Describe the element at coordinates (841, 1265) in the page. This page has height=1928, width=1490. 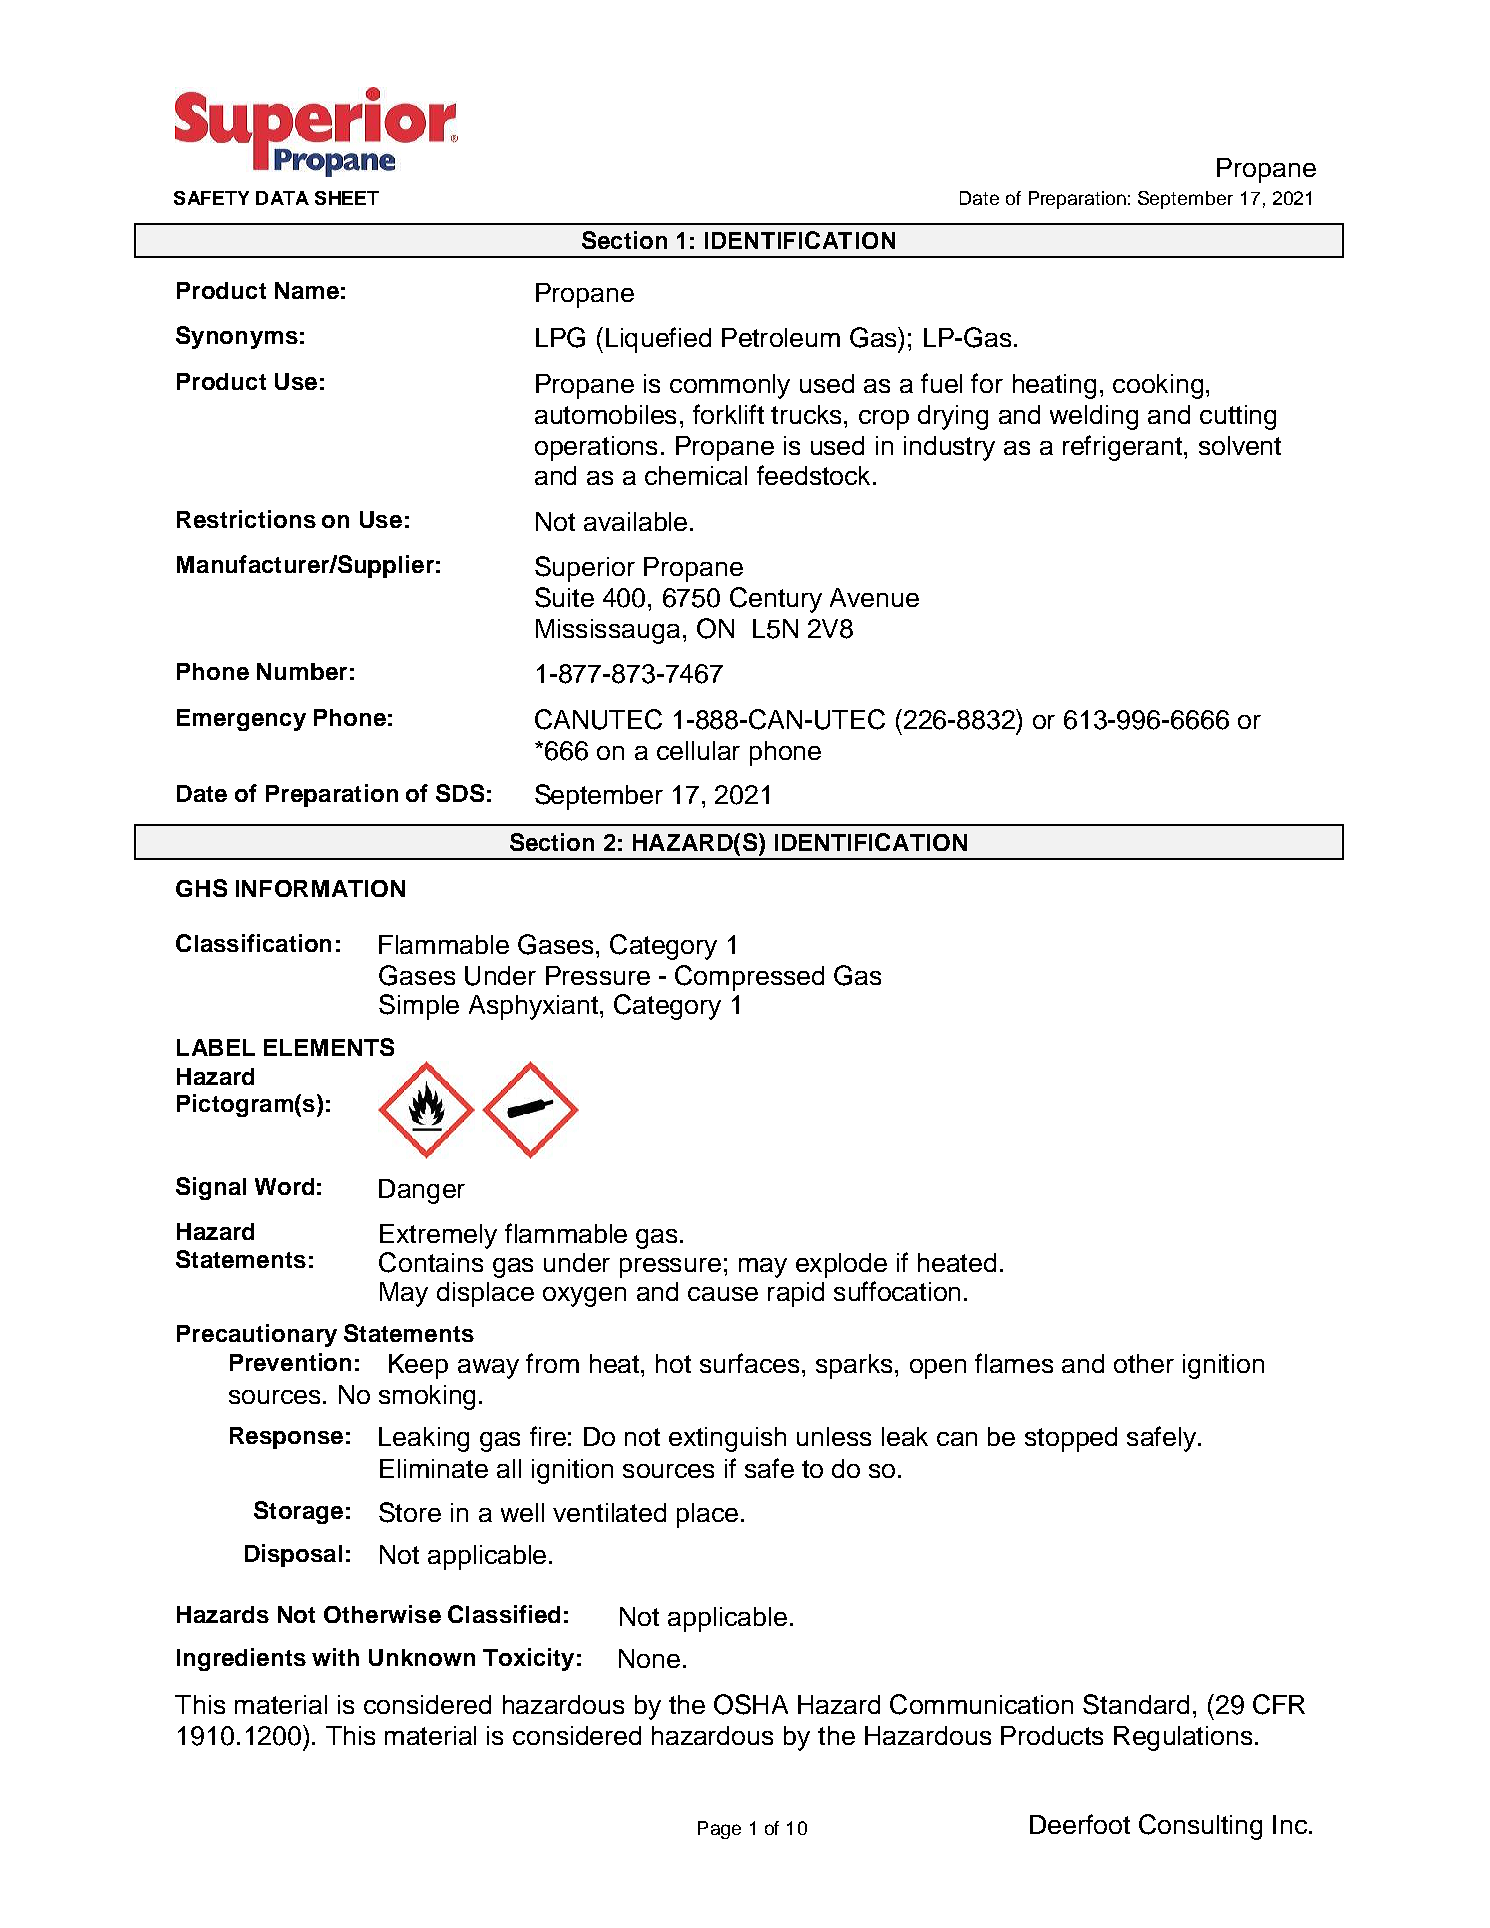
I see `explode` at that location.
